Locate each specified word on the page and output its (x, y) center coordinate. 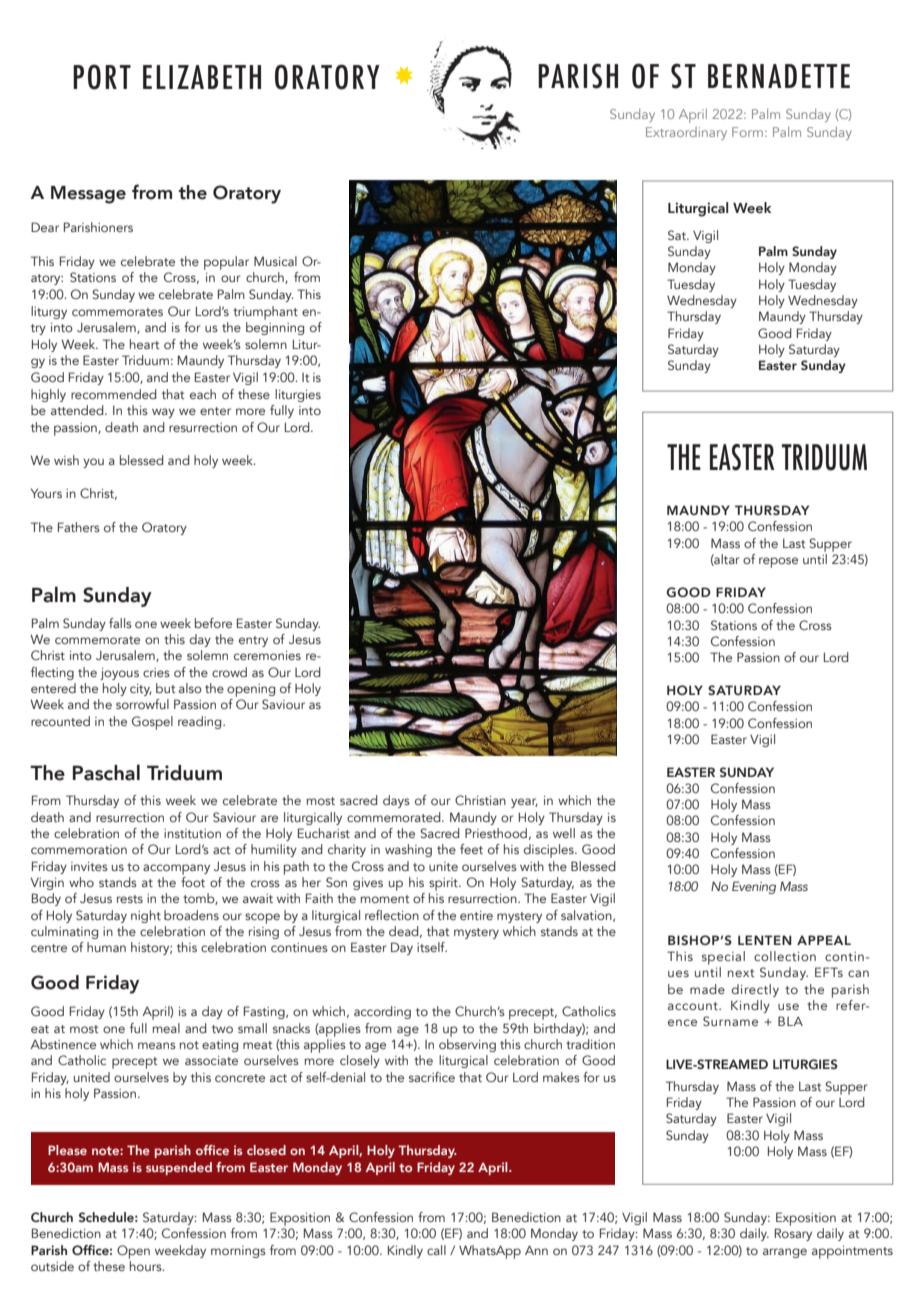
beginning (275, 328)
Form (747, 132)
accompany (176, 869)
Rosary (793, 1234)
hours (147, 1266)
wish (66, 460)
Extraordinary (686, 133)
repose (778, 562)
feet (471, 849)
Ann (536, 1250)
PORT (102, 77)
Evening (754, 887)
